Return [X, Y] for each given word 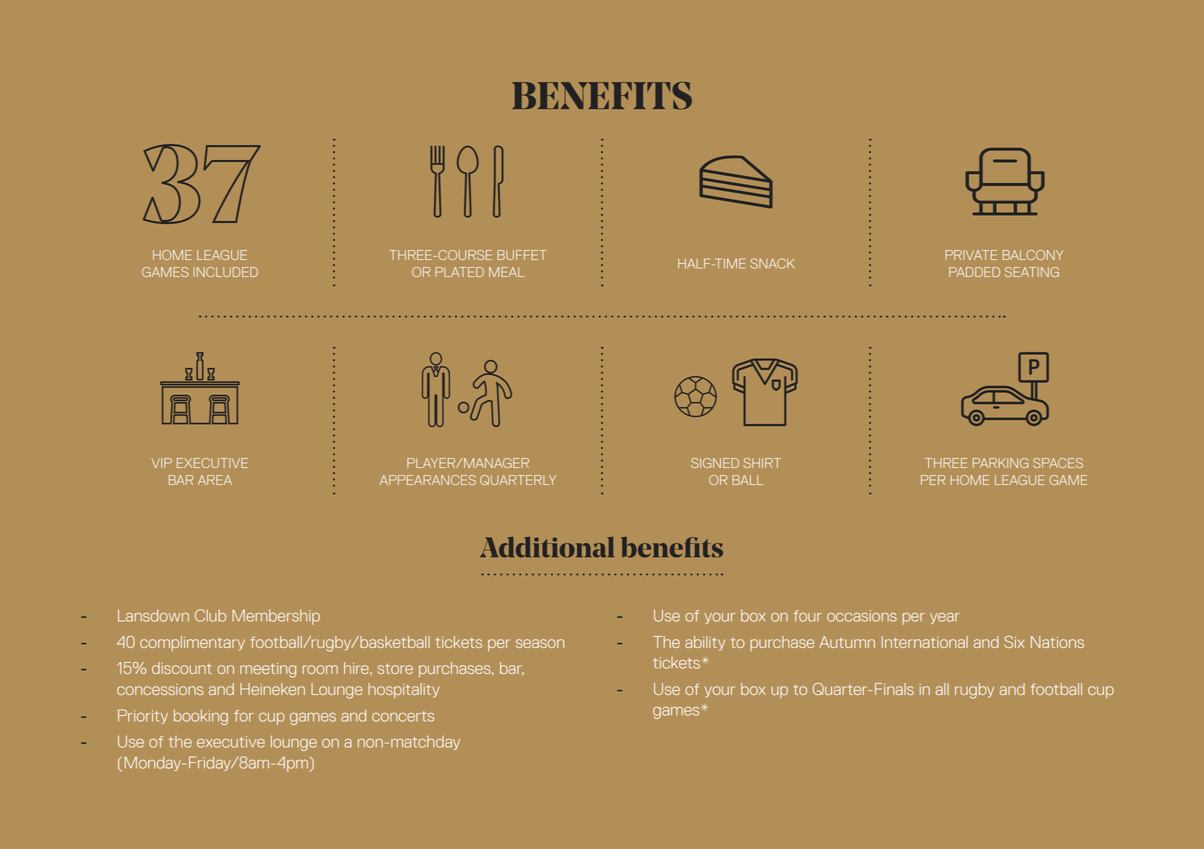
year [945, 618]
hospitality [403, 690]
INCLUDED [225, 272]
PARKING [1001, 463]
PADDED [974, 272]
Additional [547, 547]
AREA [215, 480]
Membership [276, 617]
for [244, 716]
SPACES [1058, 463]
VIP [161, 463]
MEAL [506, 272]
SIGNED [715, 463]
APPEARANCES [428, 480]
